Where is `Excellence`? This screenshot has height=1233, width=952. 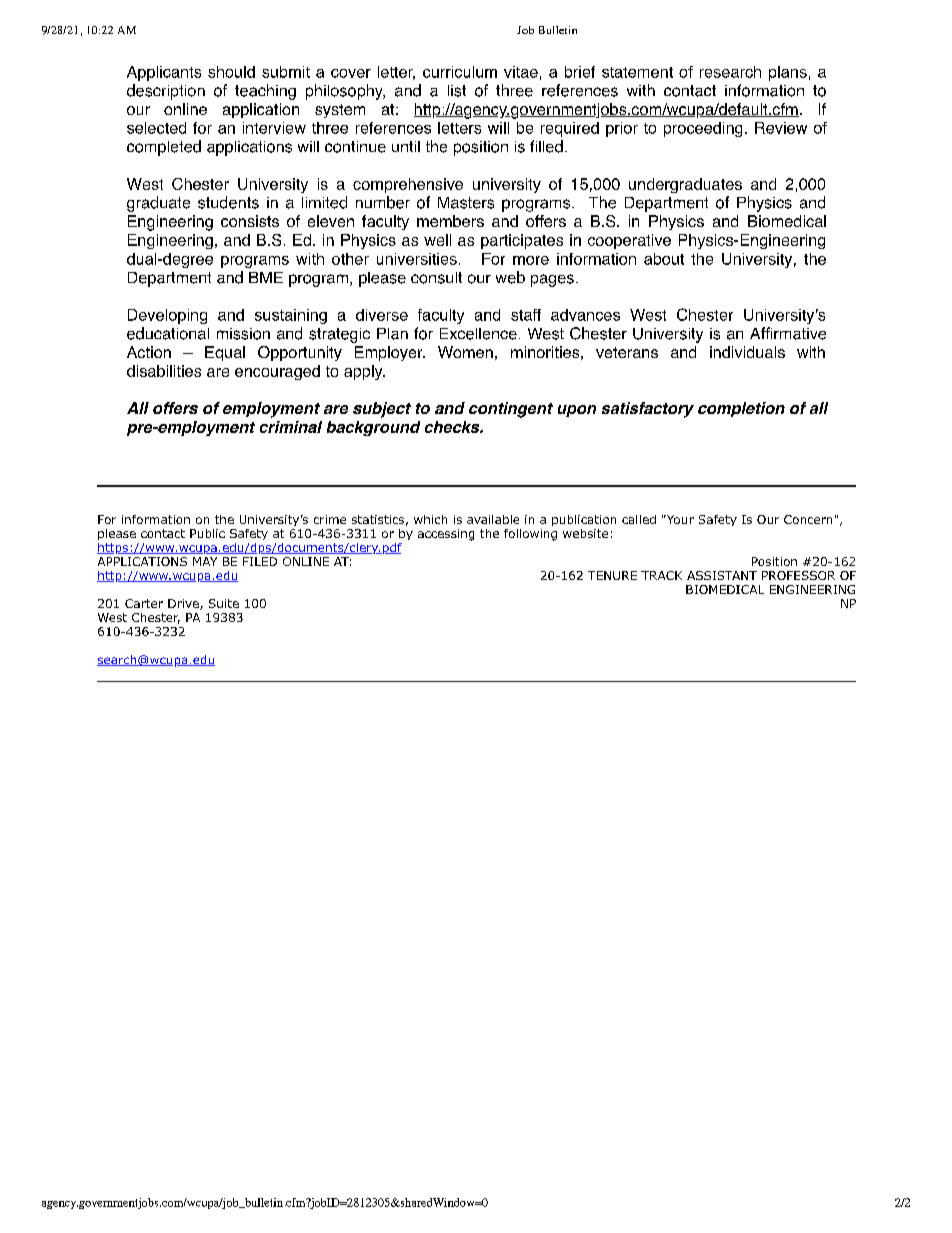 Excellence is located at coordinates (478, 334).
